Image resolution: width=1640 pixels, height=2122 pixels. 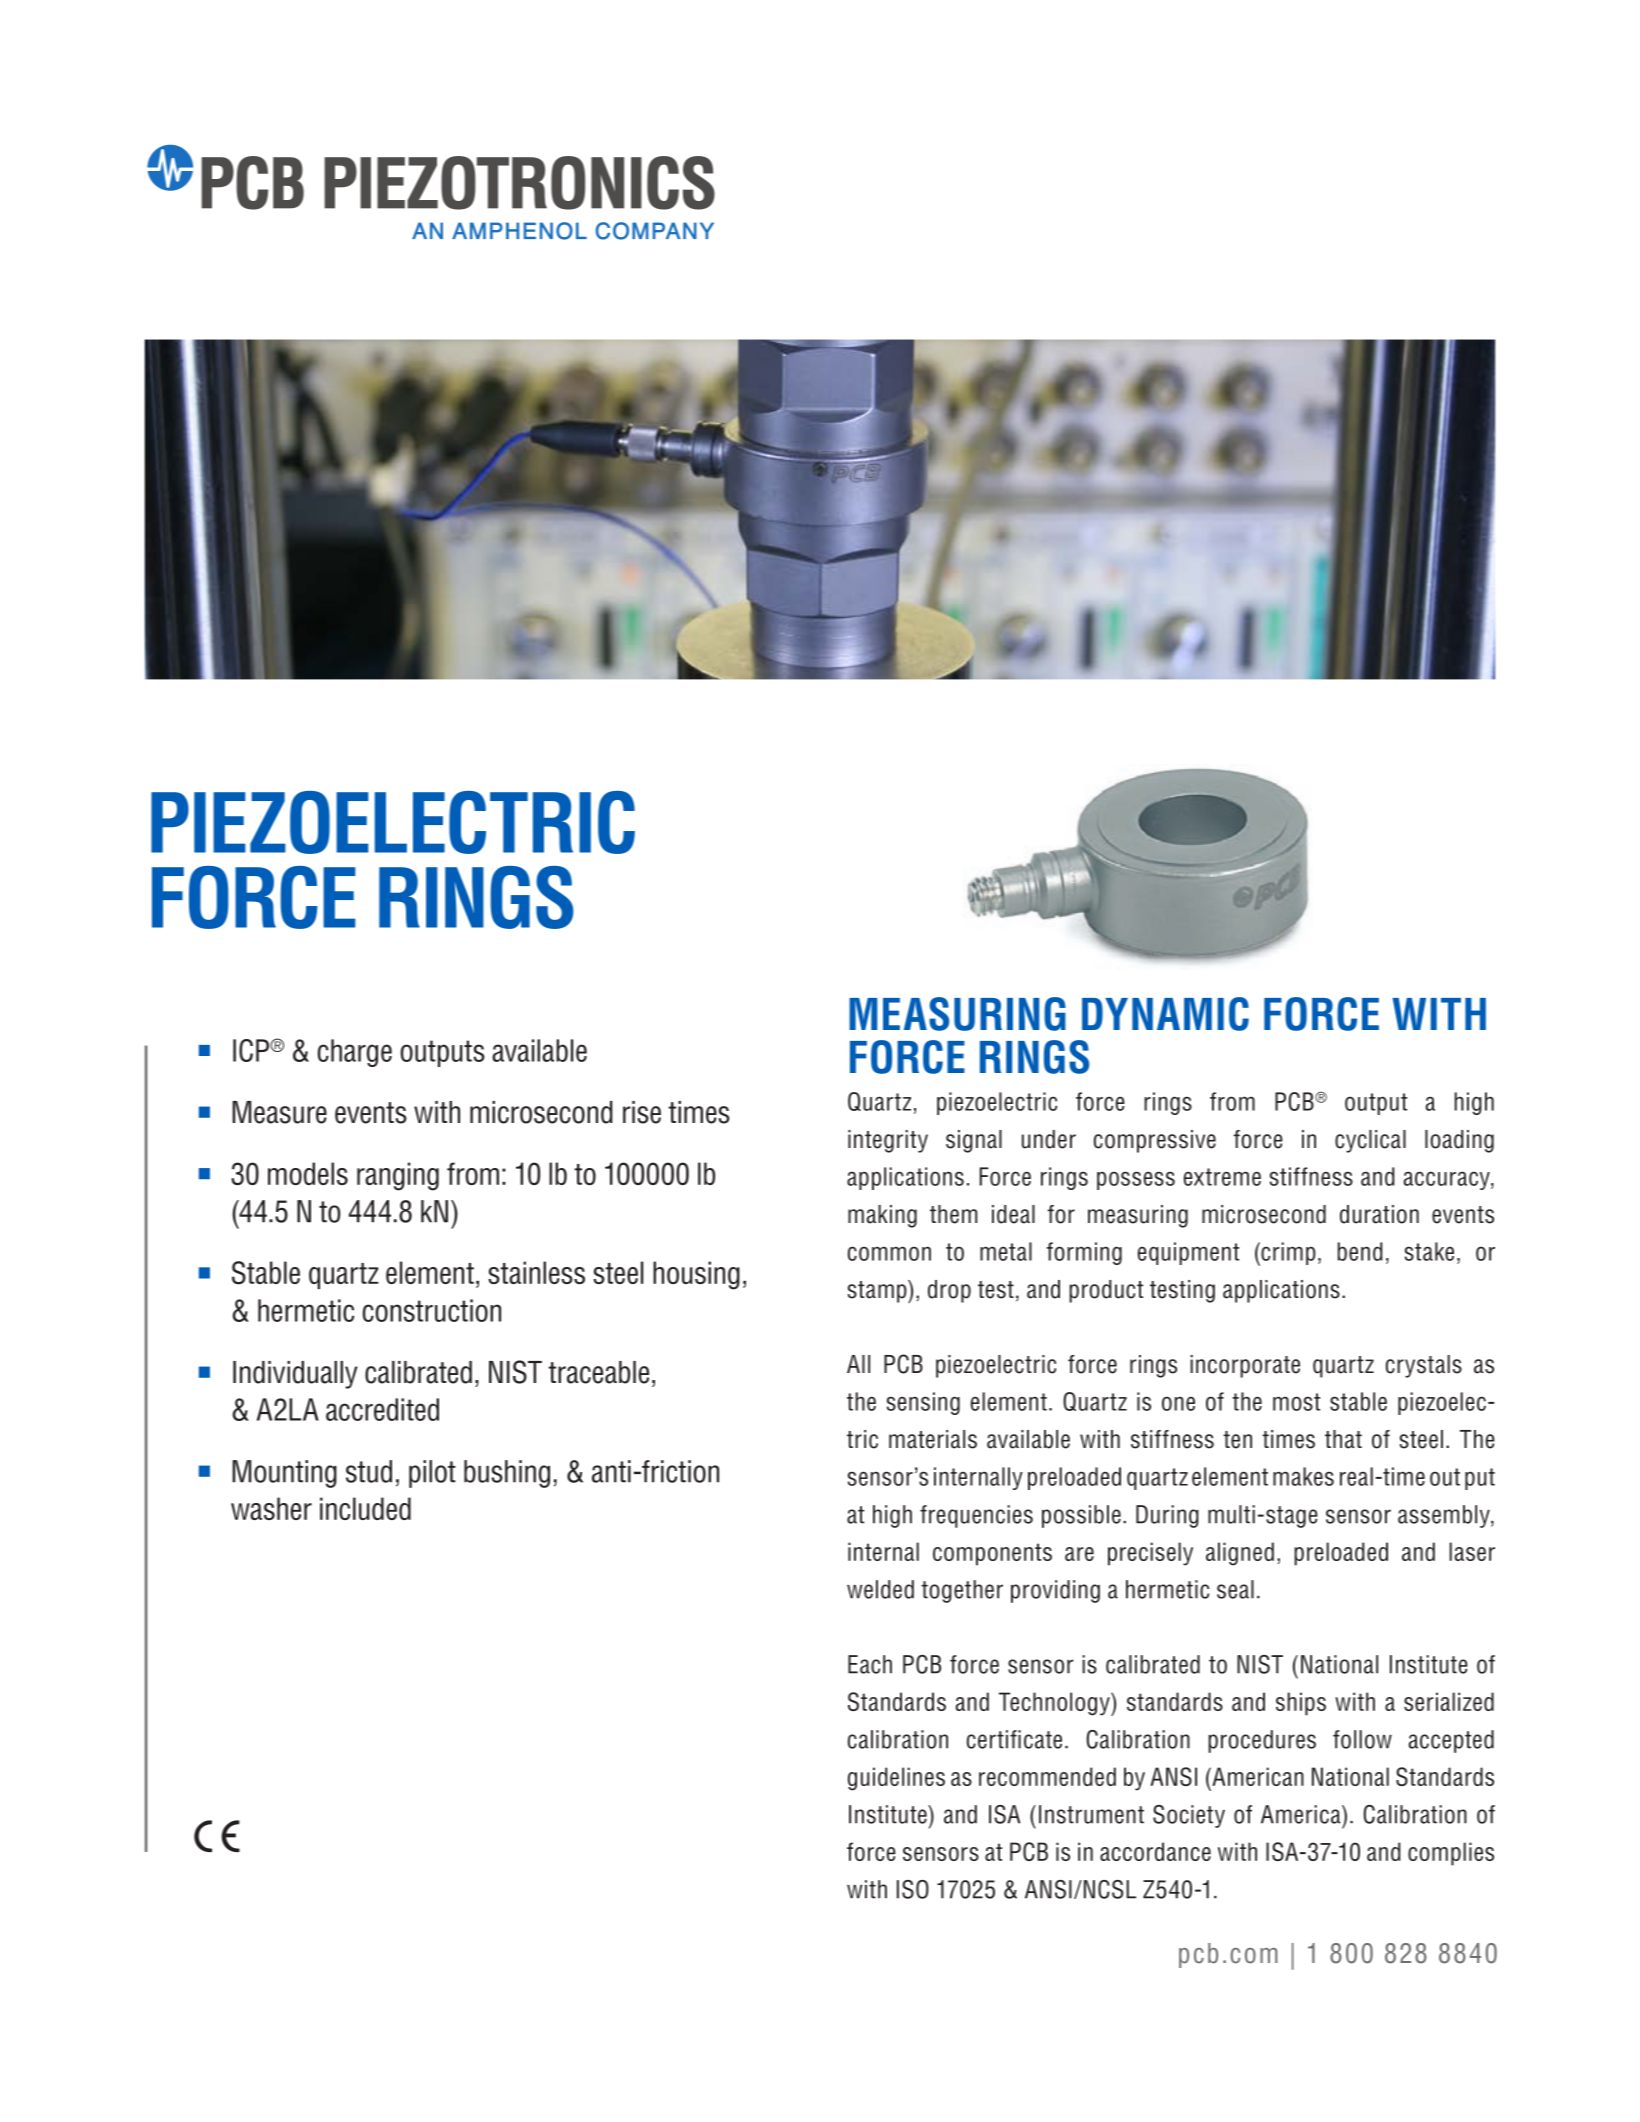 What do you see at coordinates (913, 1889) in the screenshot?
I see `ISO` at bounding box center [913, 1889].
